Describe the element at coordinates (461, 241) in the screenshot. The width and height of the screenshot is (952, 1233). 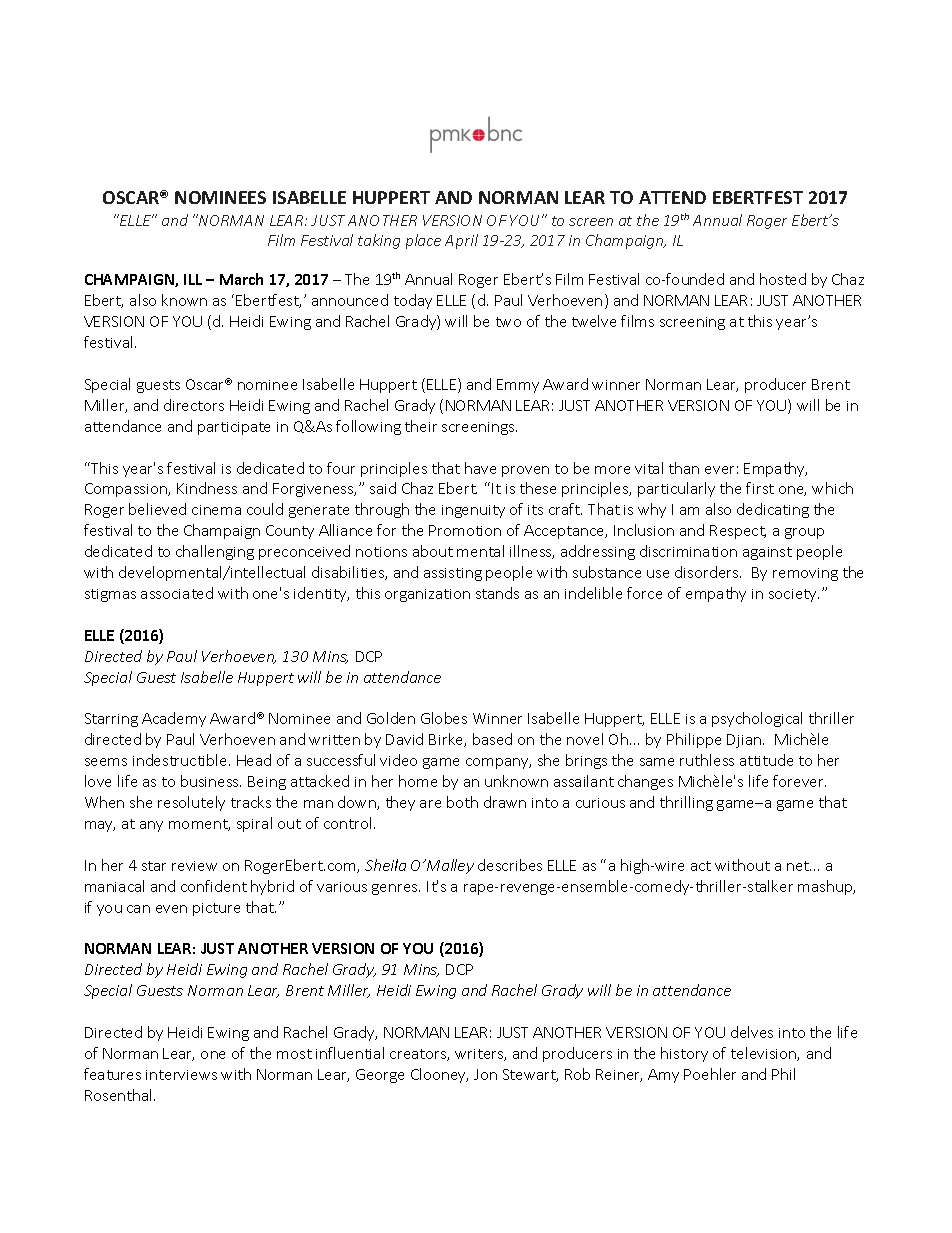
I see `April` at that location.
